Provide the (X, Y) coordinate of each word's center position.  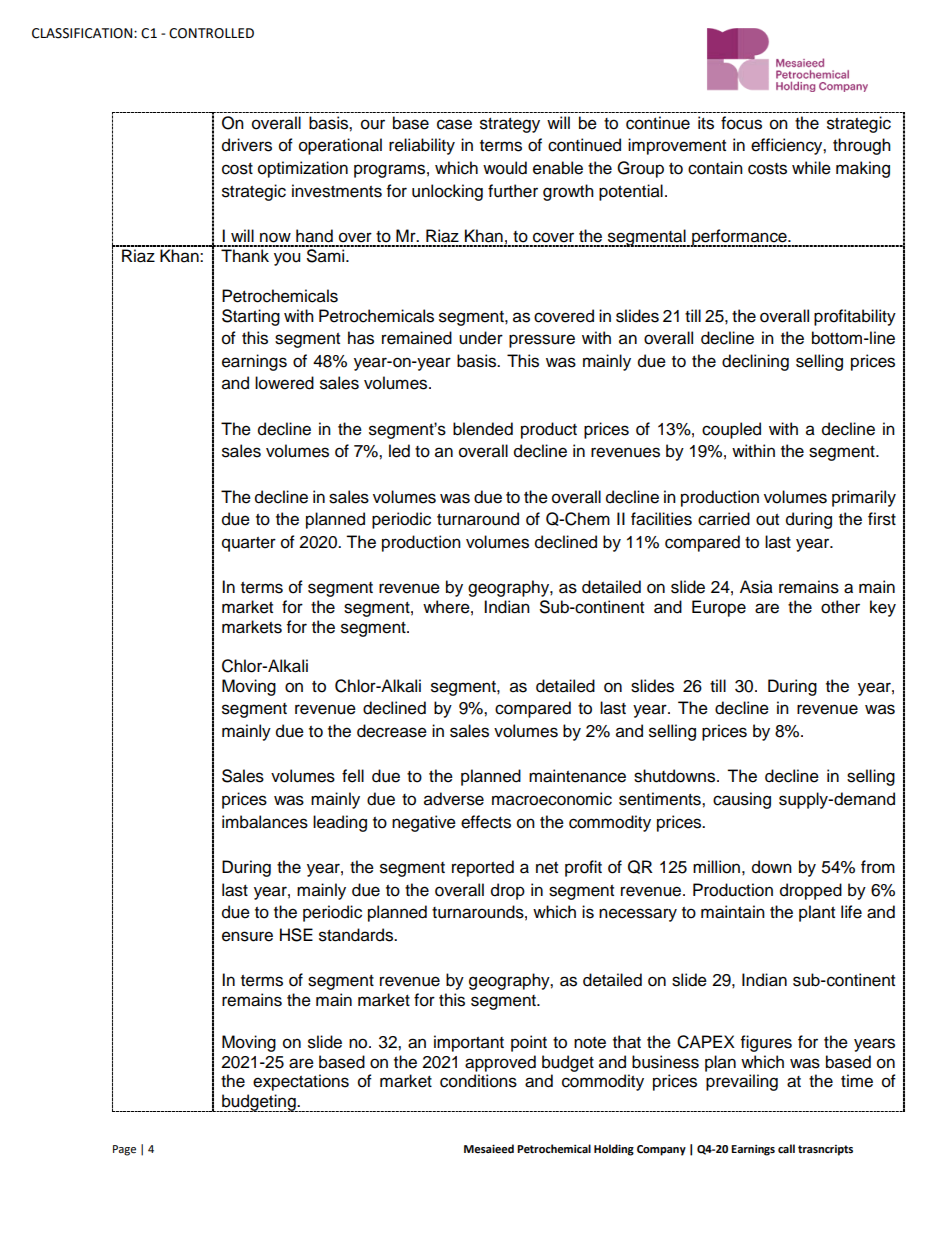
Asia (756, 587)
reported (483, 868)
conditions (478, 1081)
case (454, 124)
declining (755, 362)
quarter (249, 544)
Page (124, 1150)
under (481, 338)
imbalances (265, 822)
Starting (251, 317)
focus (741, 123)
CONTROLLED (211, 33)
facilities (661, 519)
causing (742, 800)
